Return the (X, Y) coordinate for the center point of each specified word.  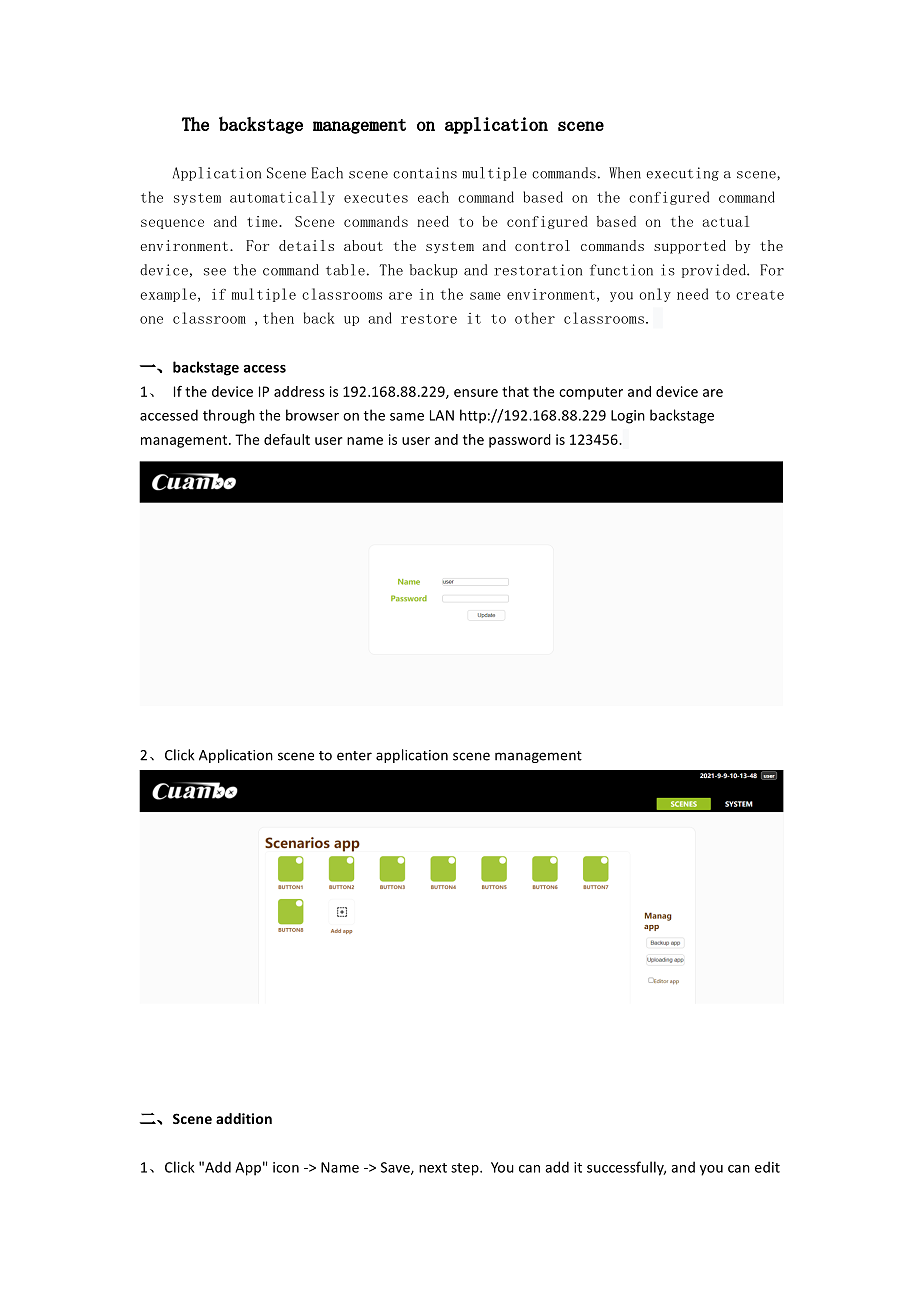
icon (286, 1167)
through (229, 416)
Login (628, 417)
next (433, 1168)
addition (244, 1118)
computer (591, 393)
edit (767, 1167)
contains (425, 173)
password (520, 441)
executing (682, 174)
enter (354, 756)
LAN (442, 415)
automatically (282, 198)
